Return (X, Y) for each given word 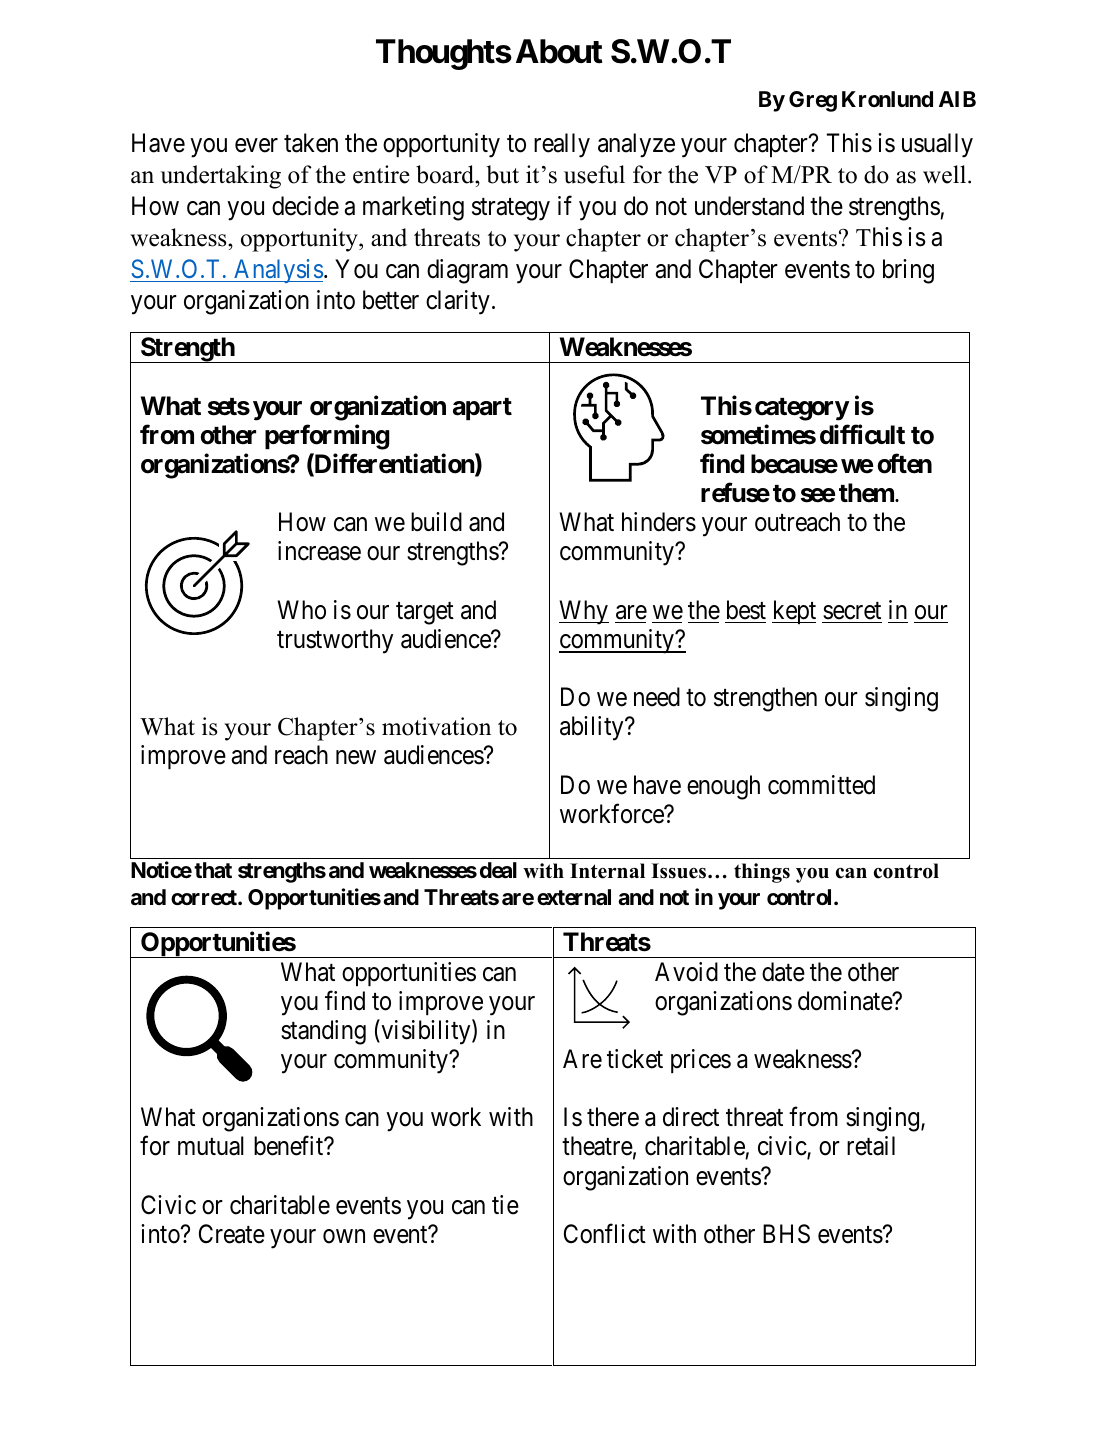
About (559, 51)
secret (852, 611)
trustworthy (335, 641)
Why (584, 612)
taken (311, 143)
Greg (813, 101)
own (344, 1236)
